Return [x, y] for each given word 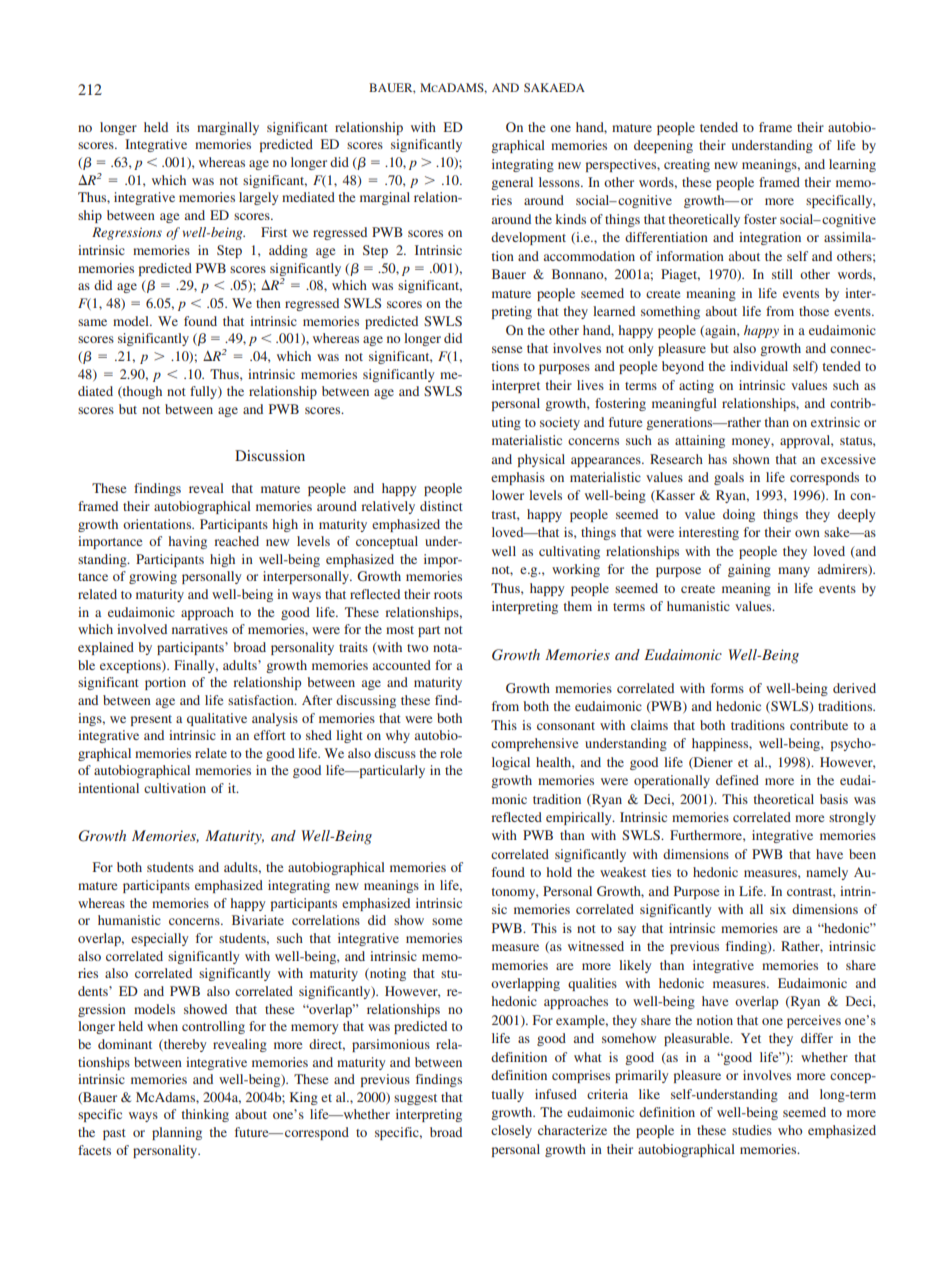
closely [511, 1131]
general [512, 183]
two [417, 648]
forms [727, 688]
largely [259, 198]
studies [752, 1130]
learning [852, 165]
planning [177, 1133]
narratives [200, 629]
